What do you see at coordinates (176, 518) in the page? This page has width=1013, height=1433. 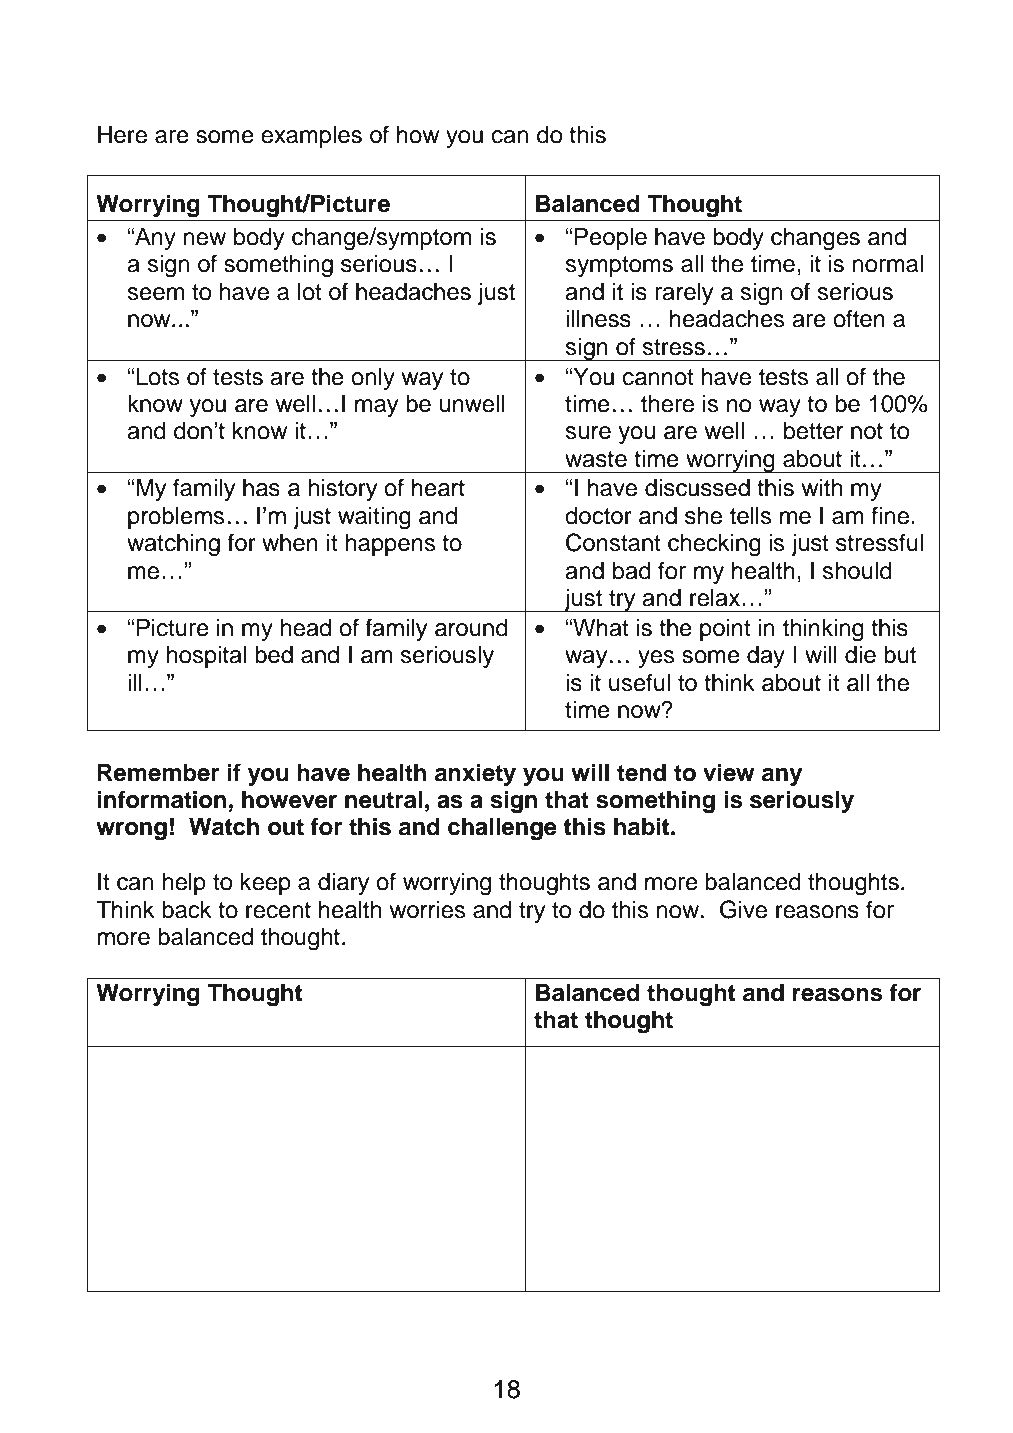 I see `problems` at bounding box center [176, 518].
